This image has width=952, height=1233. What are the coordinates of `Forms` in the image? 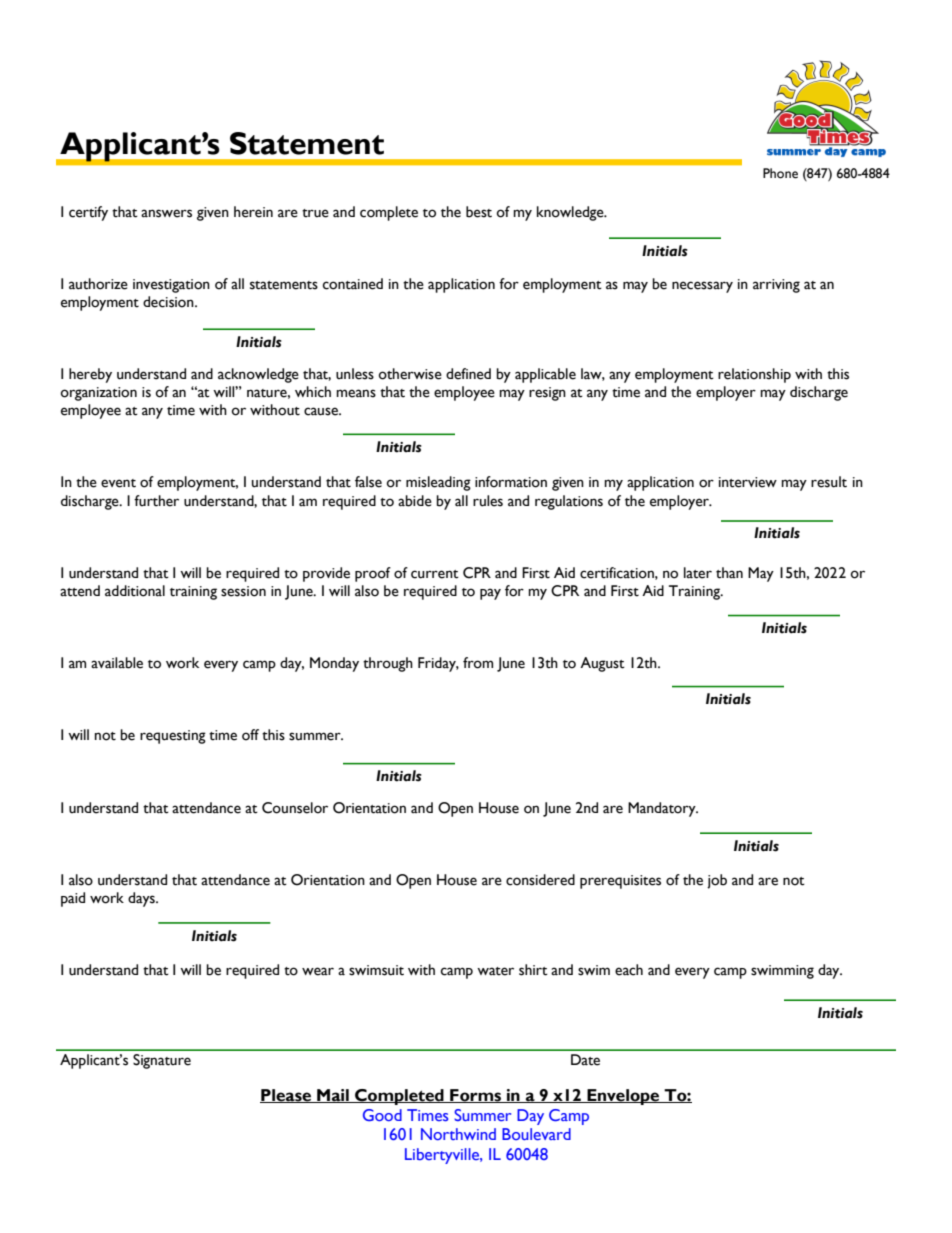 It's located at (475, 1096).
